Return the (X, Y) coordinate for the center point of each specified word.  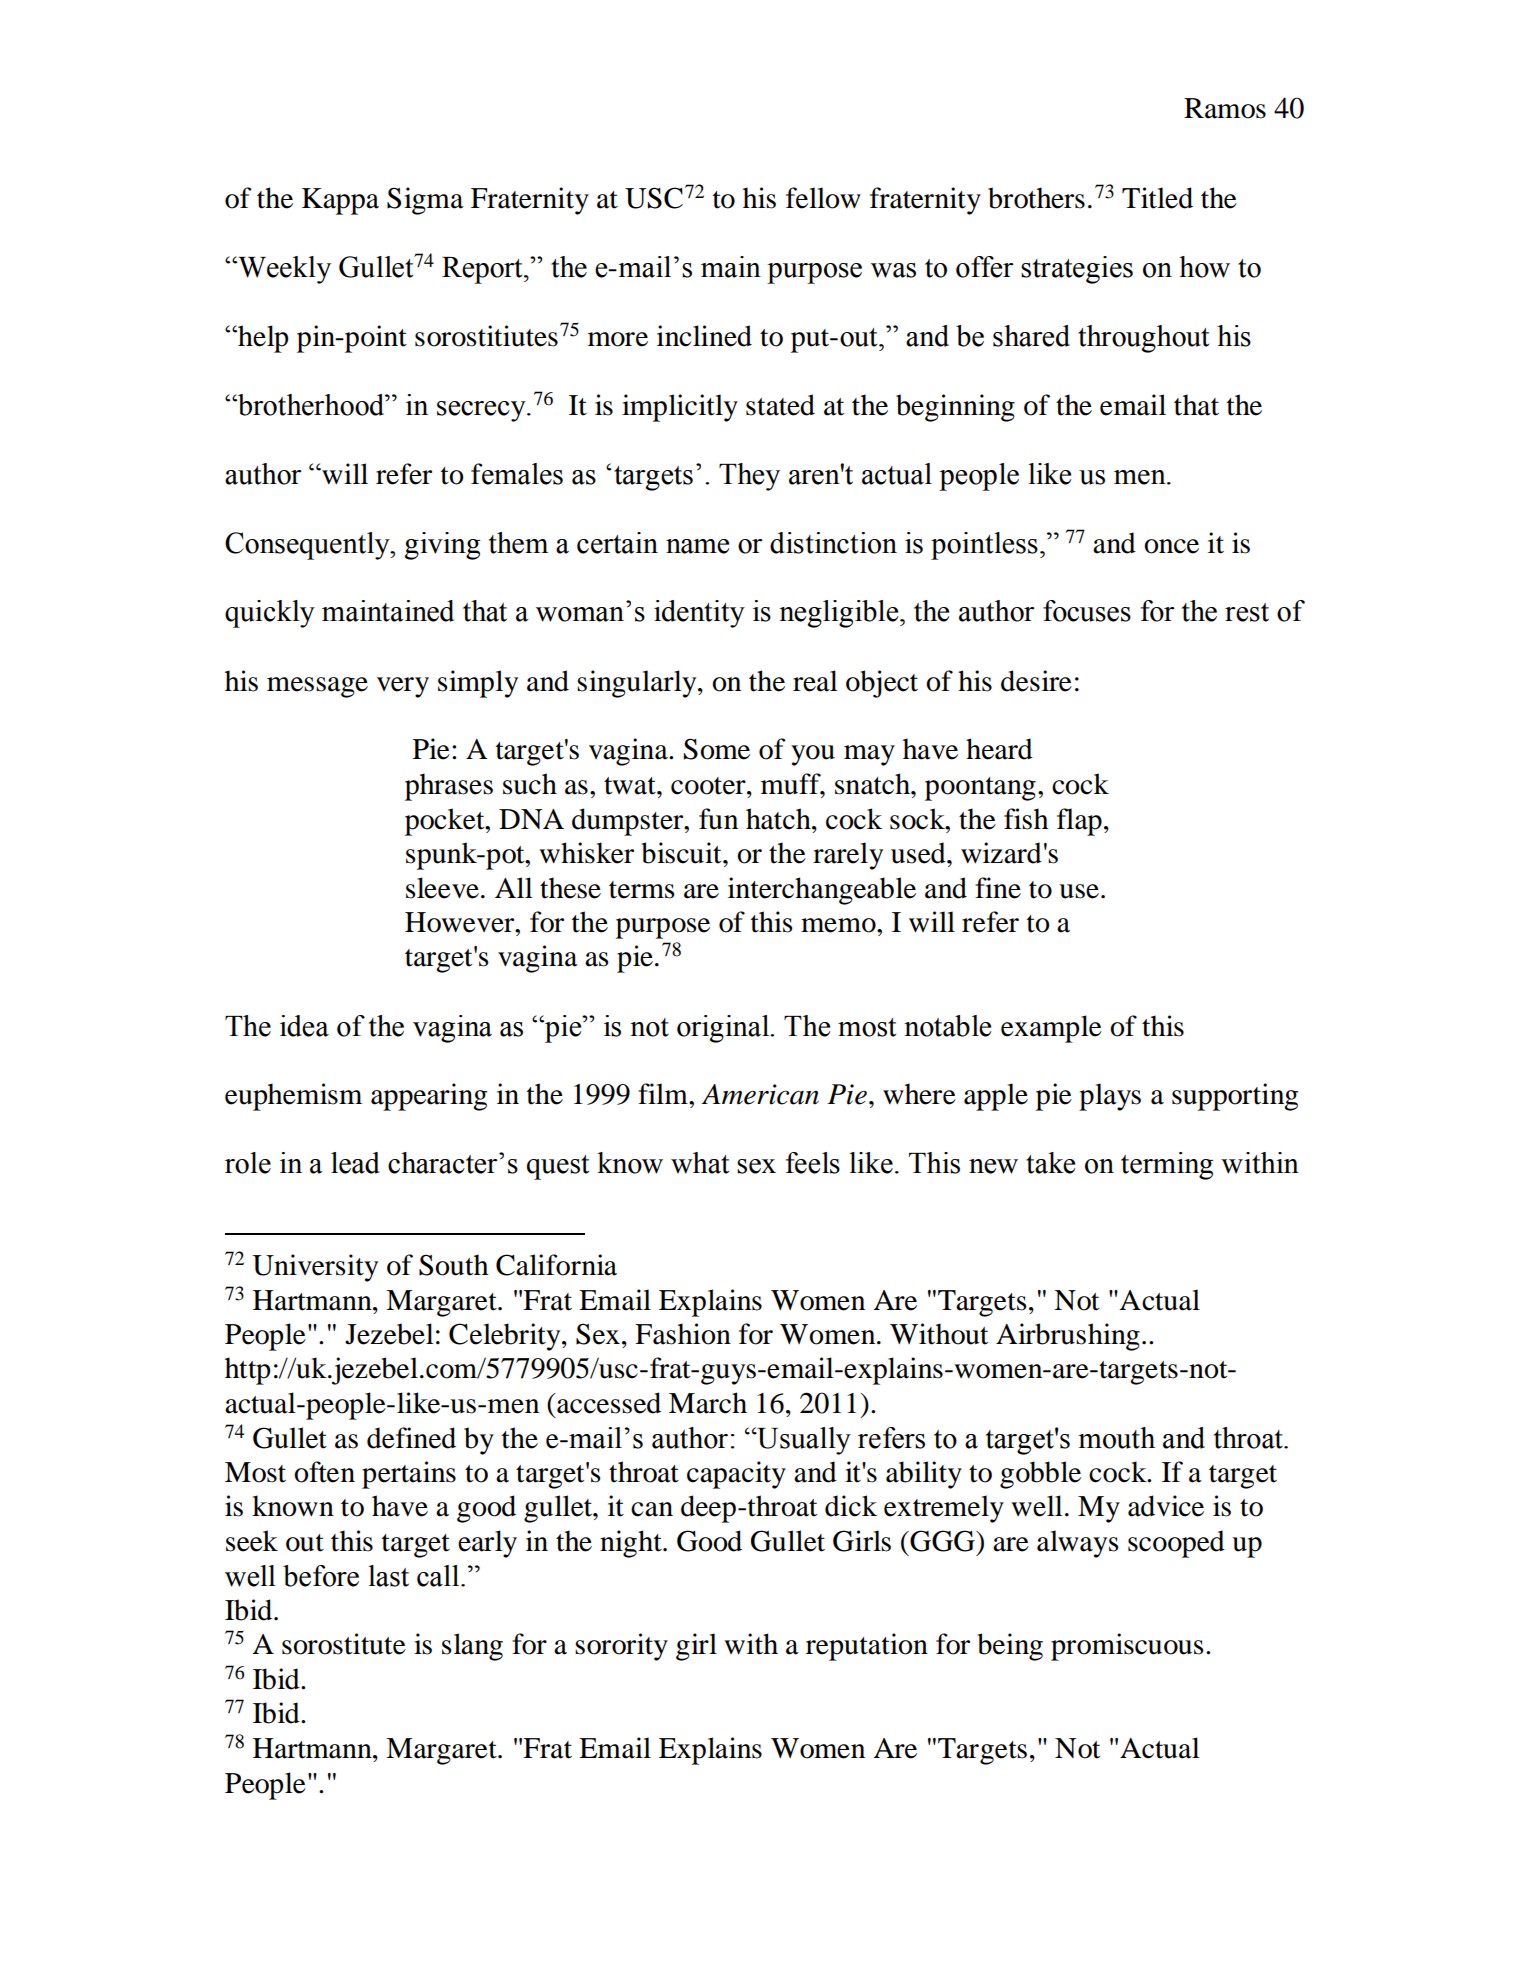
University (315, 1268)
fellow (823, 198)
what (700, 1163)
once (1171, 546)
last (388, 1576)
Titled (1157, 198)
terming (1167, 1166)
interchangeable (822, 891)
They (749, 477)
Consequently (308, 546)
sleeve (442, 888)
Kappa (340, 201)
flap (1079, 822)
